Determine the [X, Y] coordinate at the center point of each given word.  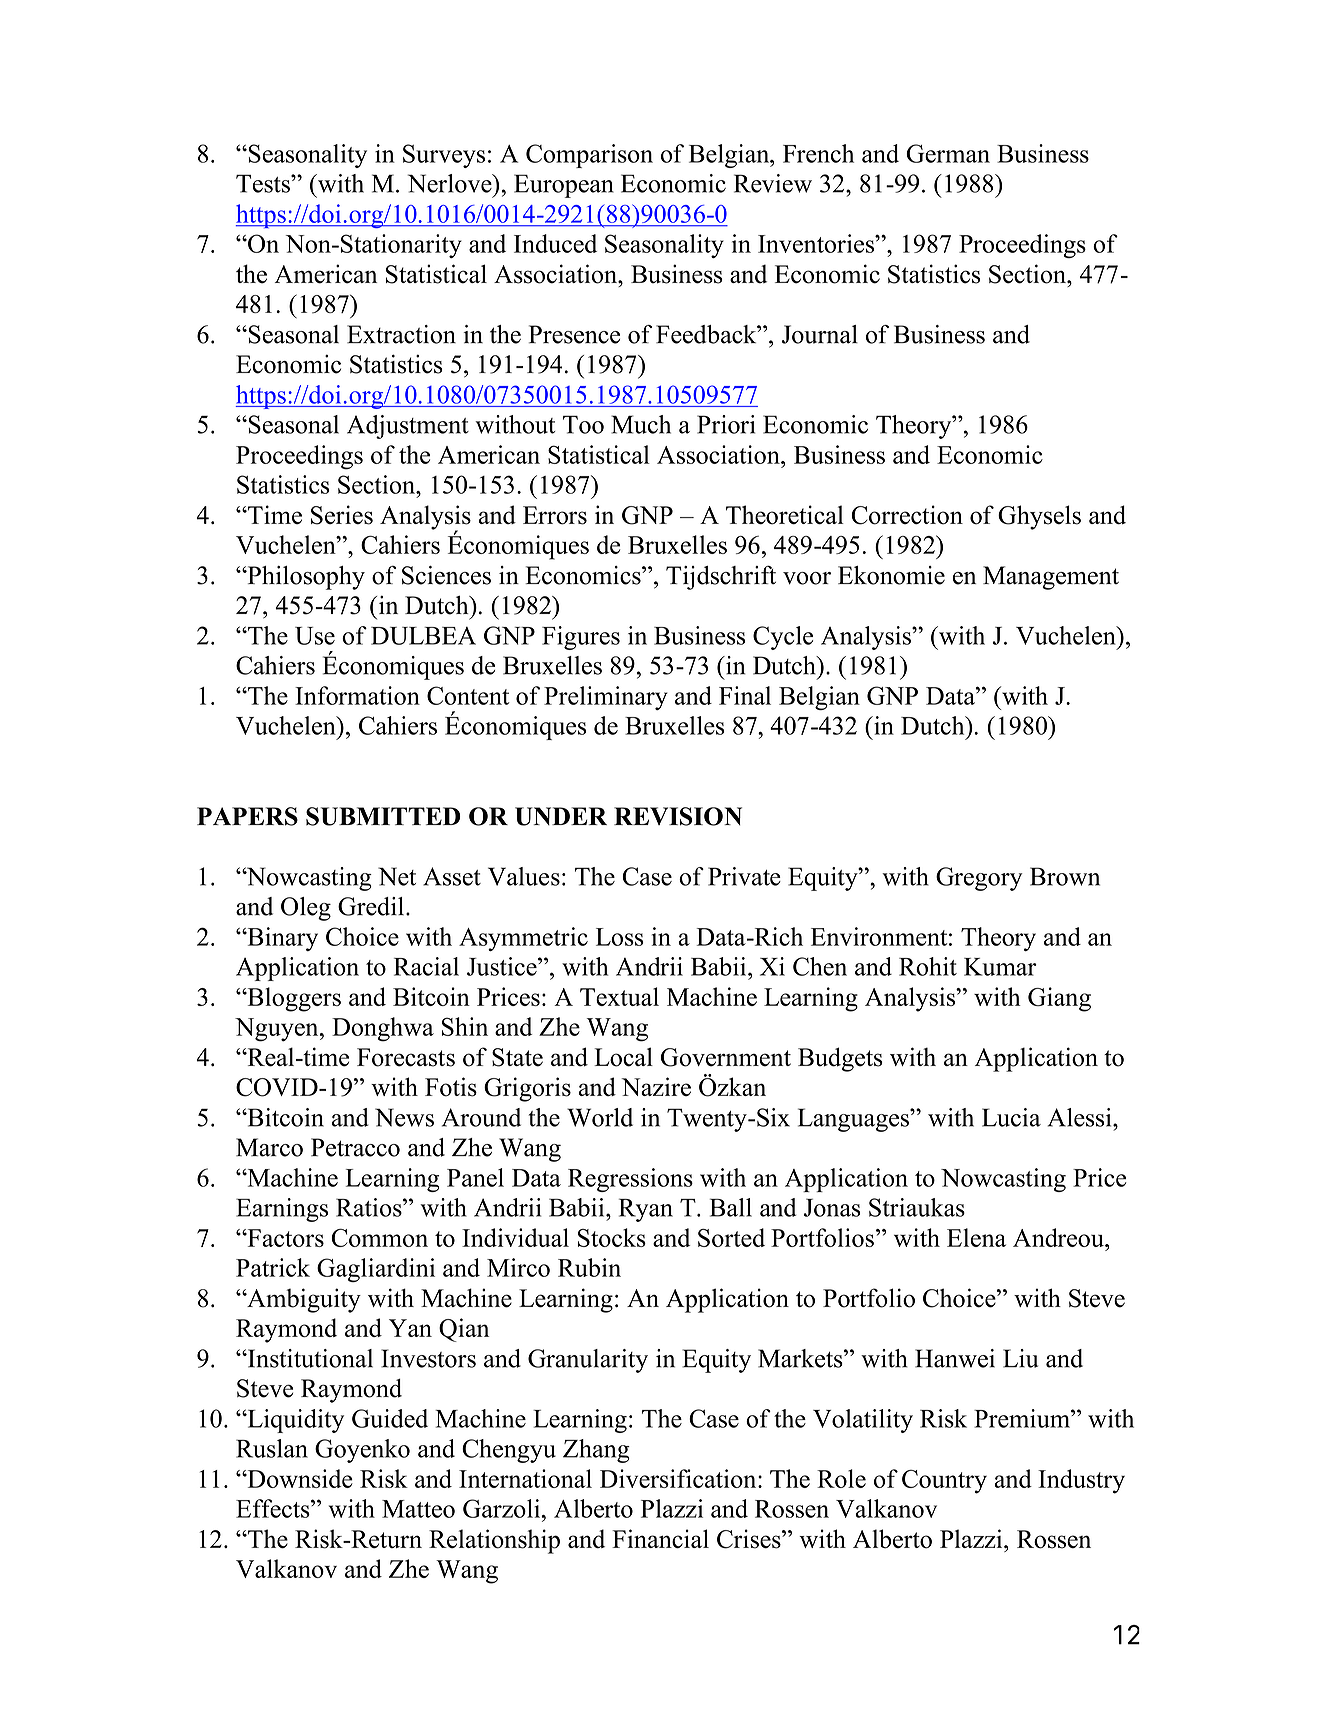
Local [623, 1057]
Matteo [418, 1509]
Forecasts [406, 1057]
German [948, 153]
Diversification [679, 1478]
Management [1051, 578]
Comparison [589, 156]
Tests [264, 183]
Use [315, 636]
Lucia [1011, 1117]
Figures [581, 638]
